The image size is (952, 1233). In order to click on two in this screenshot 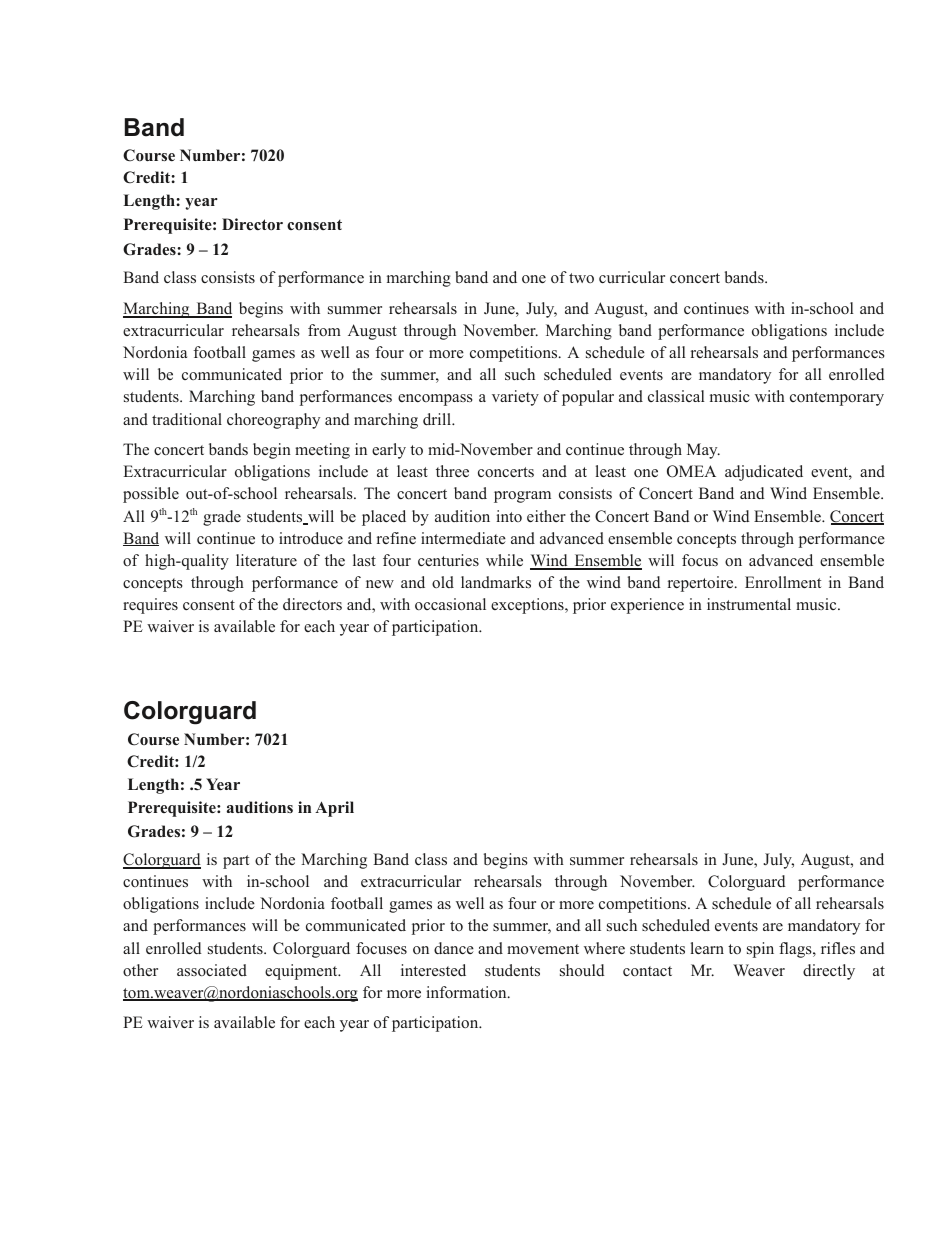, I will do `click(581, 278)`.
